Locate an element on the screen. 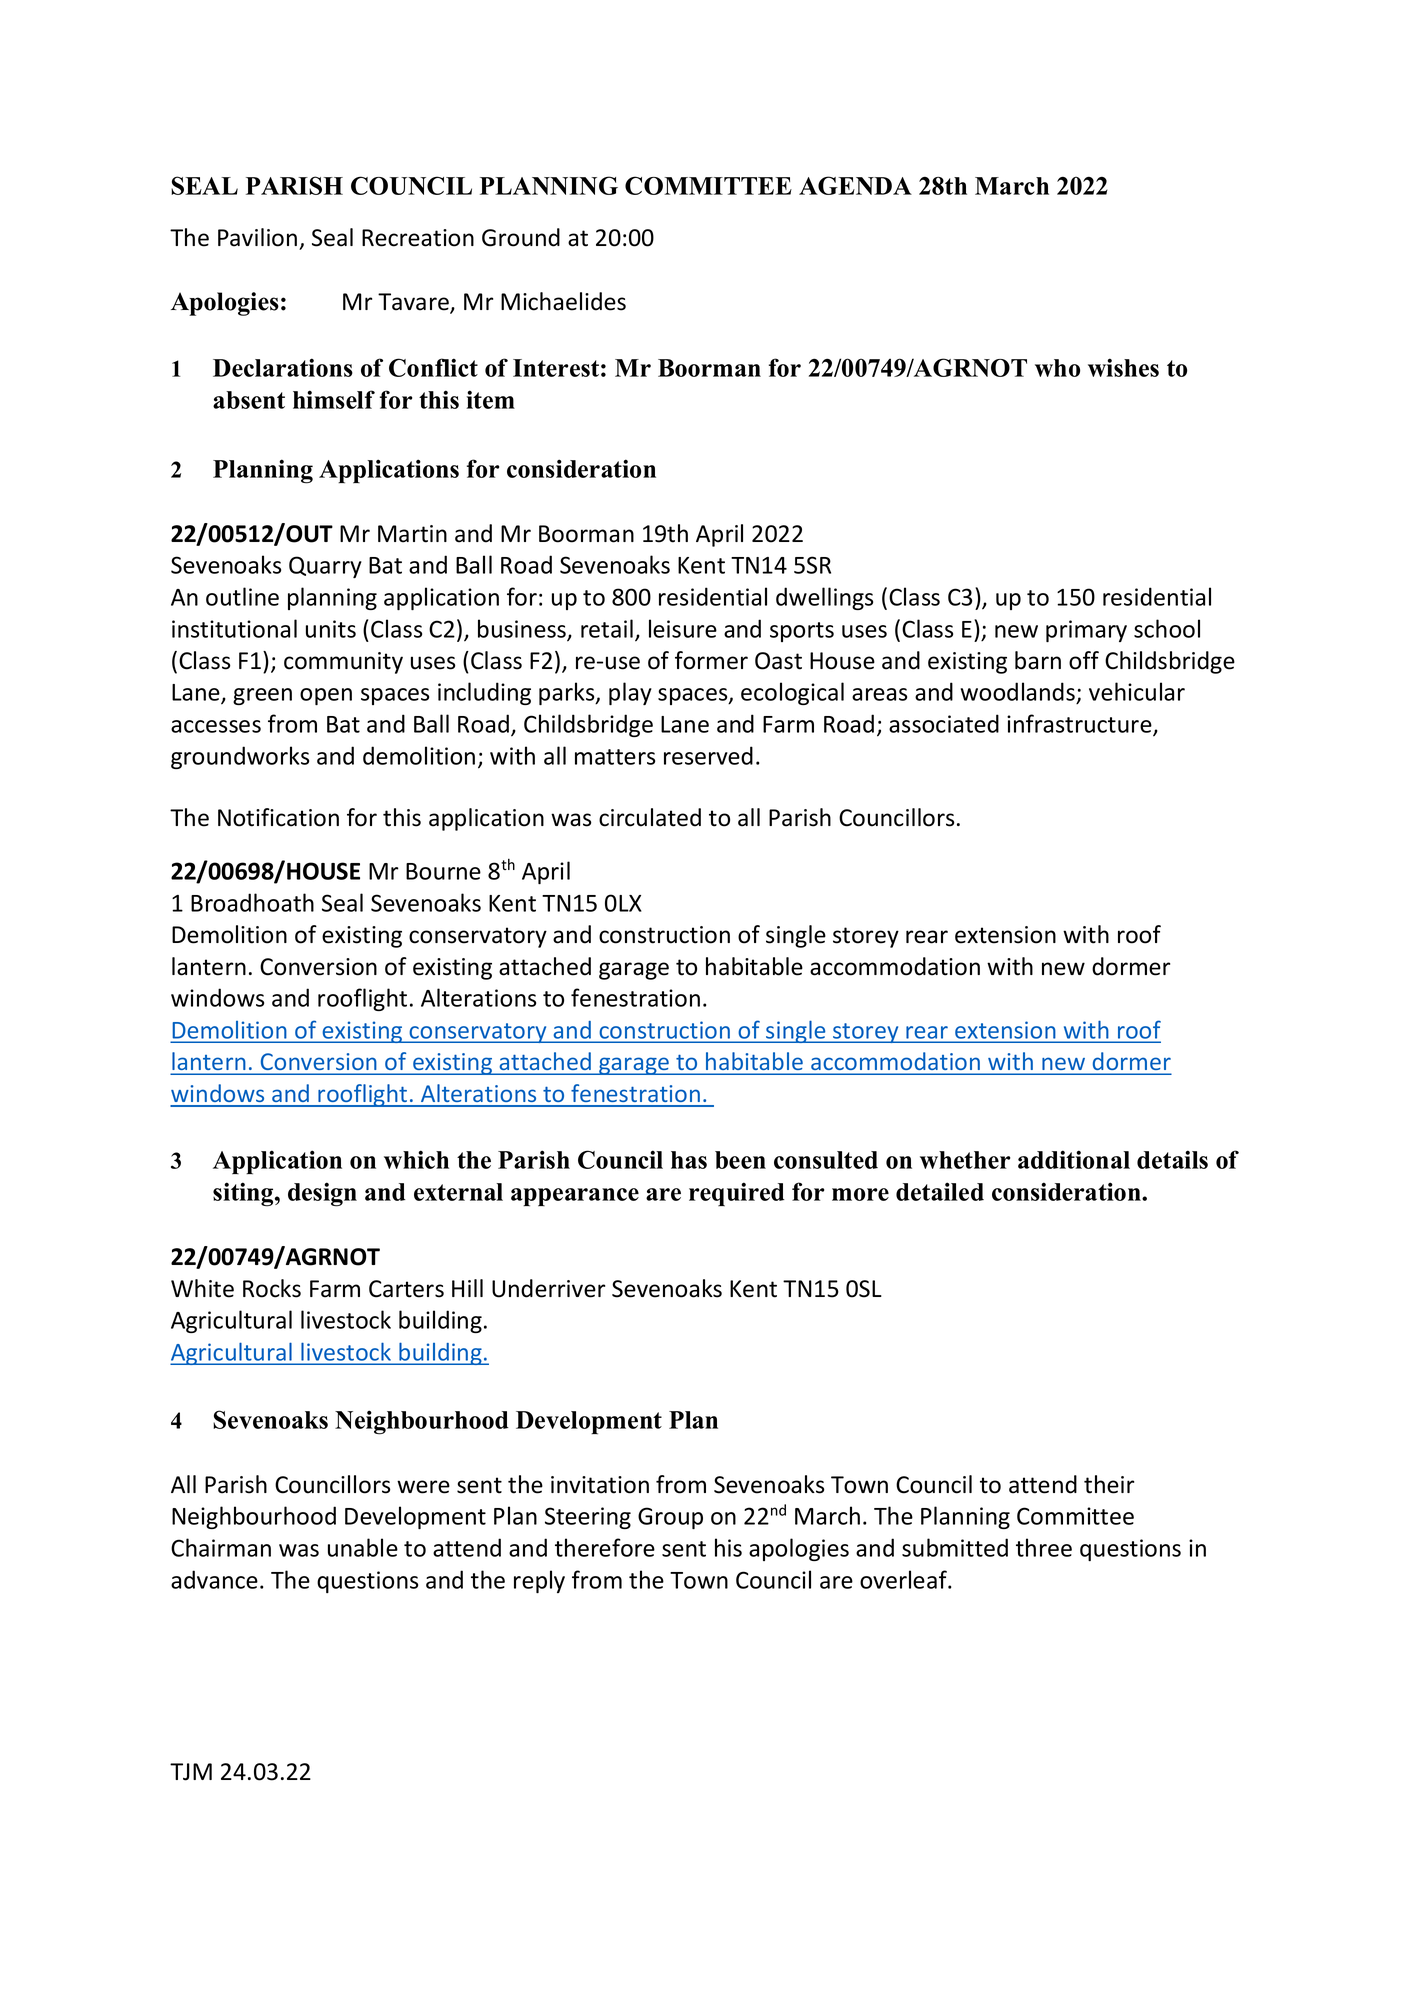  Notification is located at coordinates (278, 817).
